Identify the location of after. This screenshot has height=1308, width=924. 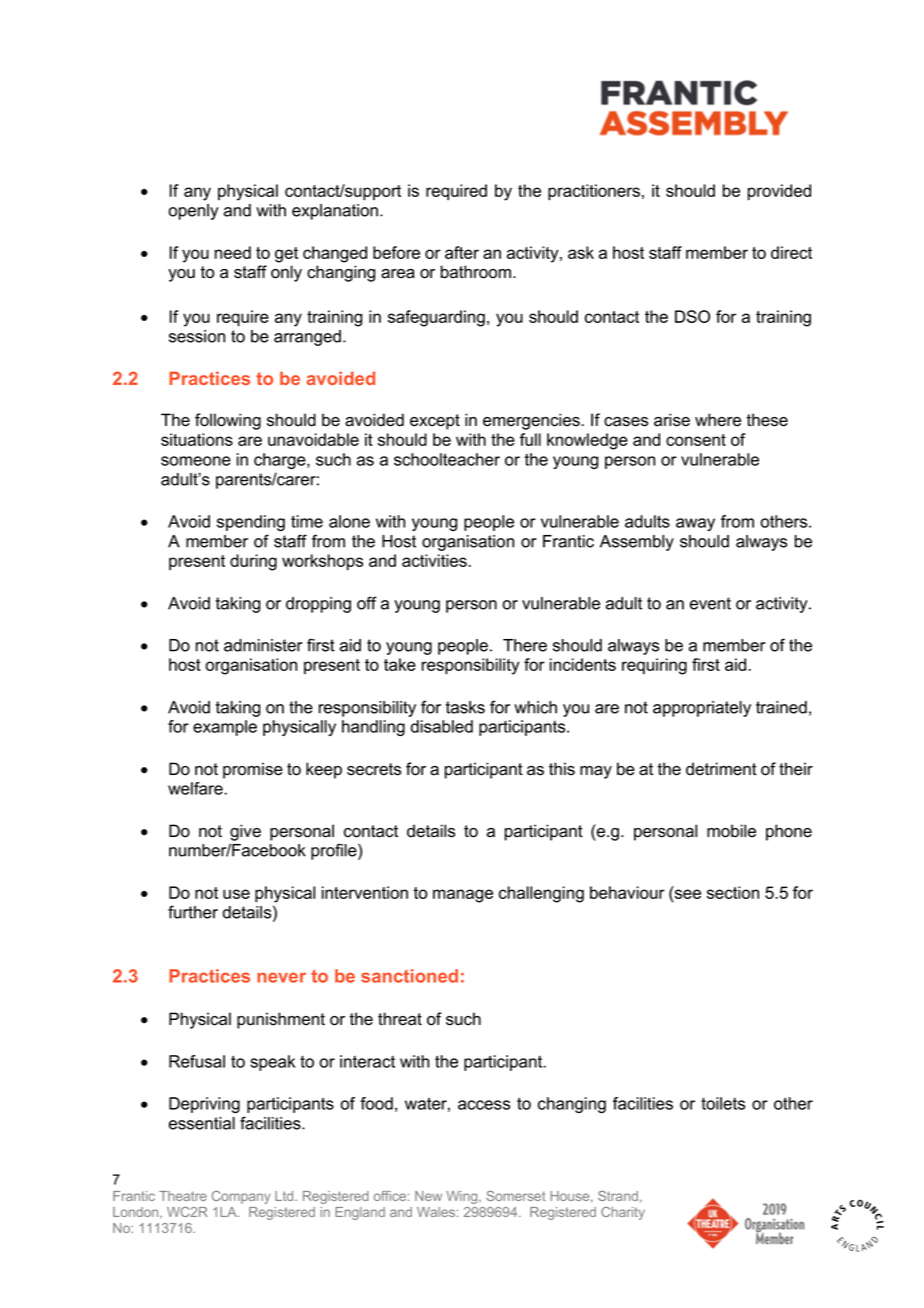
(462, 252).
